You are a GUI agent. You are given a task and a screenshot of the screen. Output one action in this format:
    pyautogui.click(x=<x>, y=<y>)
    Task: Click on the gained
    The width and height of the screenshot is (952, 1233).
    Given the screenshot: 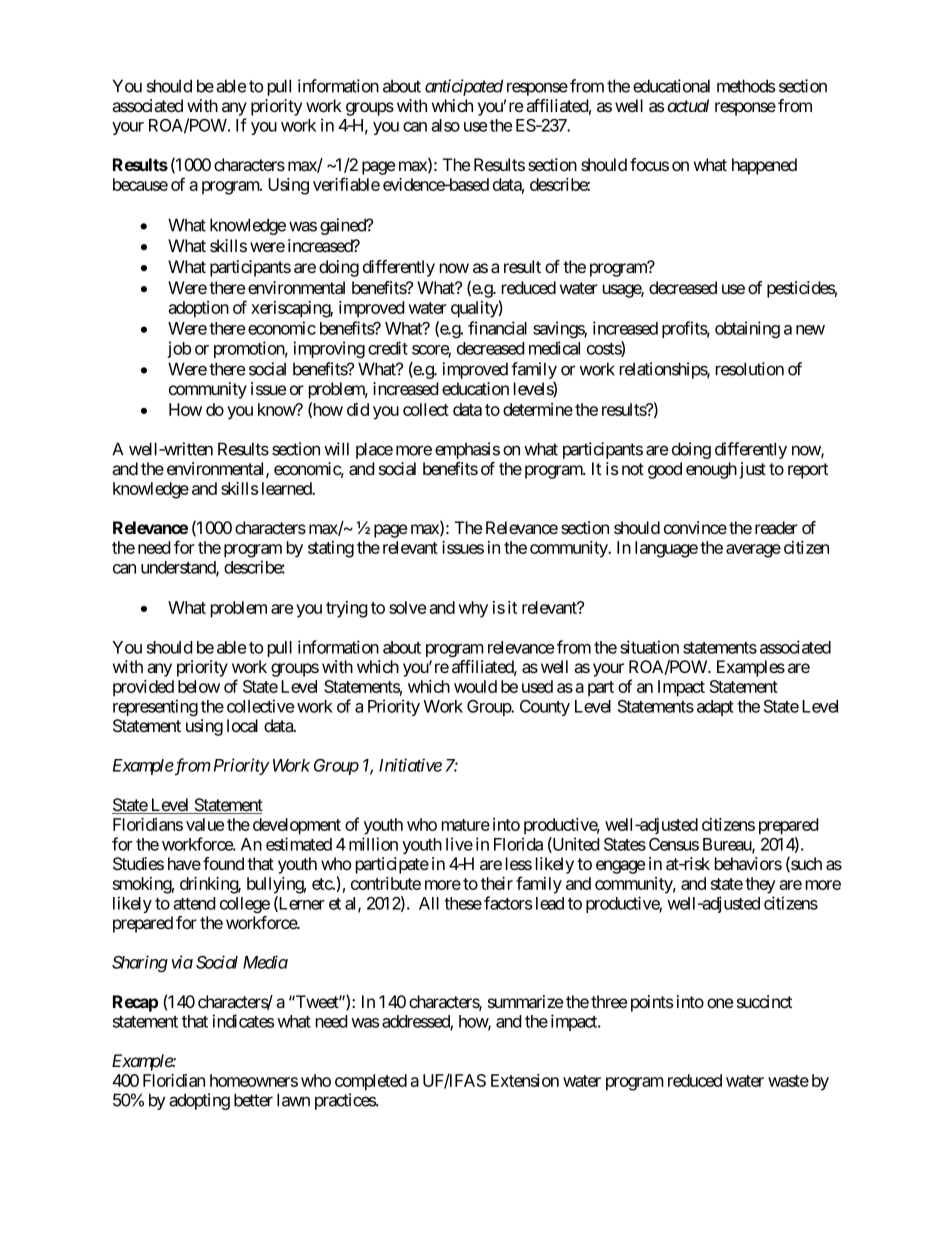 What is the action you would take?
    pyautogui.click(x=344, y=226)
